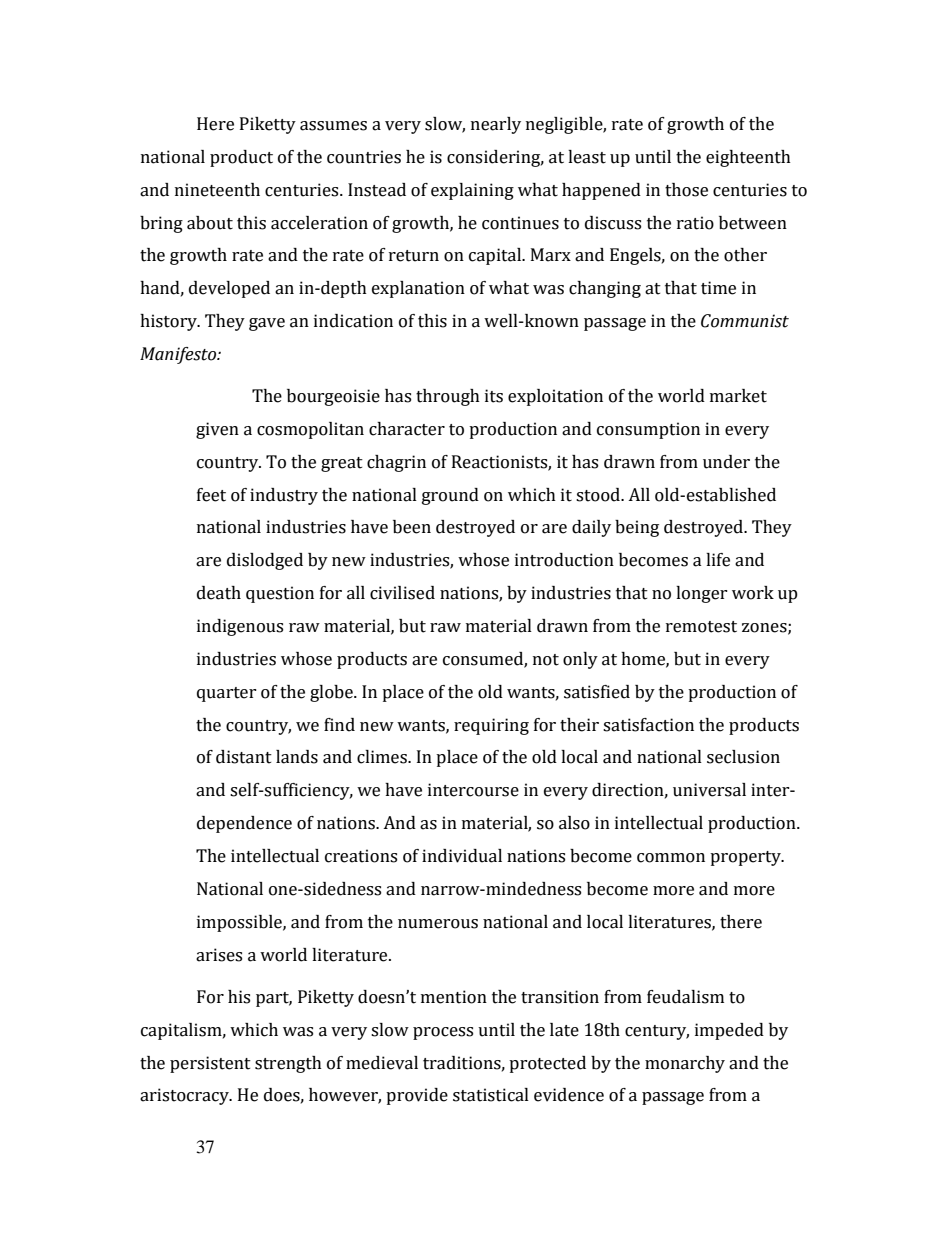  I want to click on indigenous, so click(240, 627).
